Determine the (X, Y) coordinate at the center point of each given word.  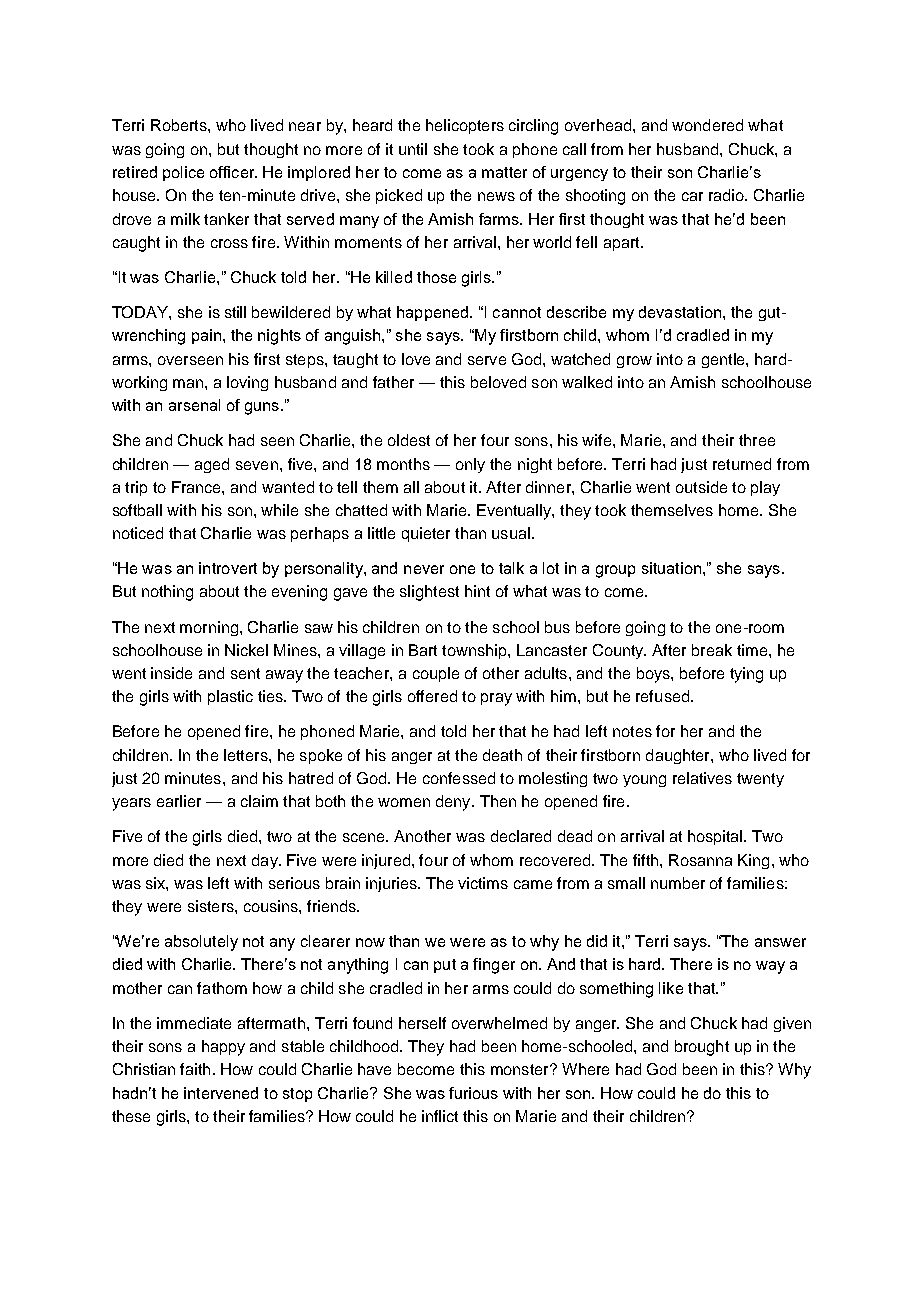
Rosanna (700, 860)
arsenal (194, 405)
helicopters (465, 126)
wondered (707, 125)
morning (209, 628)
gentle (724, 360)
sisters (212, 906)
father (393, 382)
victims (483, 883)
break (712, 650)
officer (233, 172)
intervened (221, 1093)
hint (477, 591)
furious (473, 1093)
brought (702, 1048)
